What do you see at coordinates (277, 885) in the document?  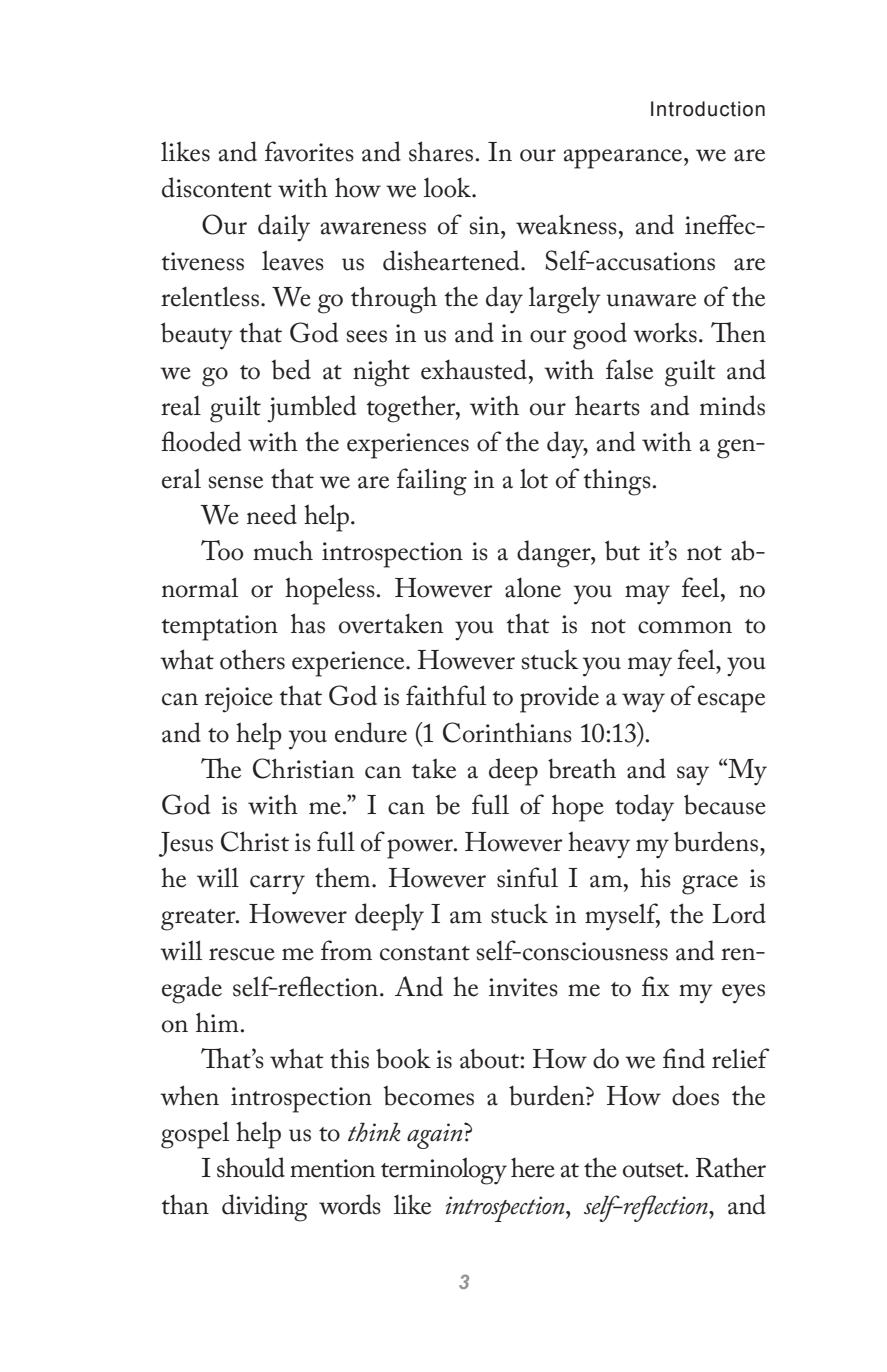 I see `carry` at bounding box center [277, 885].
